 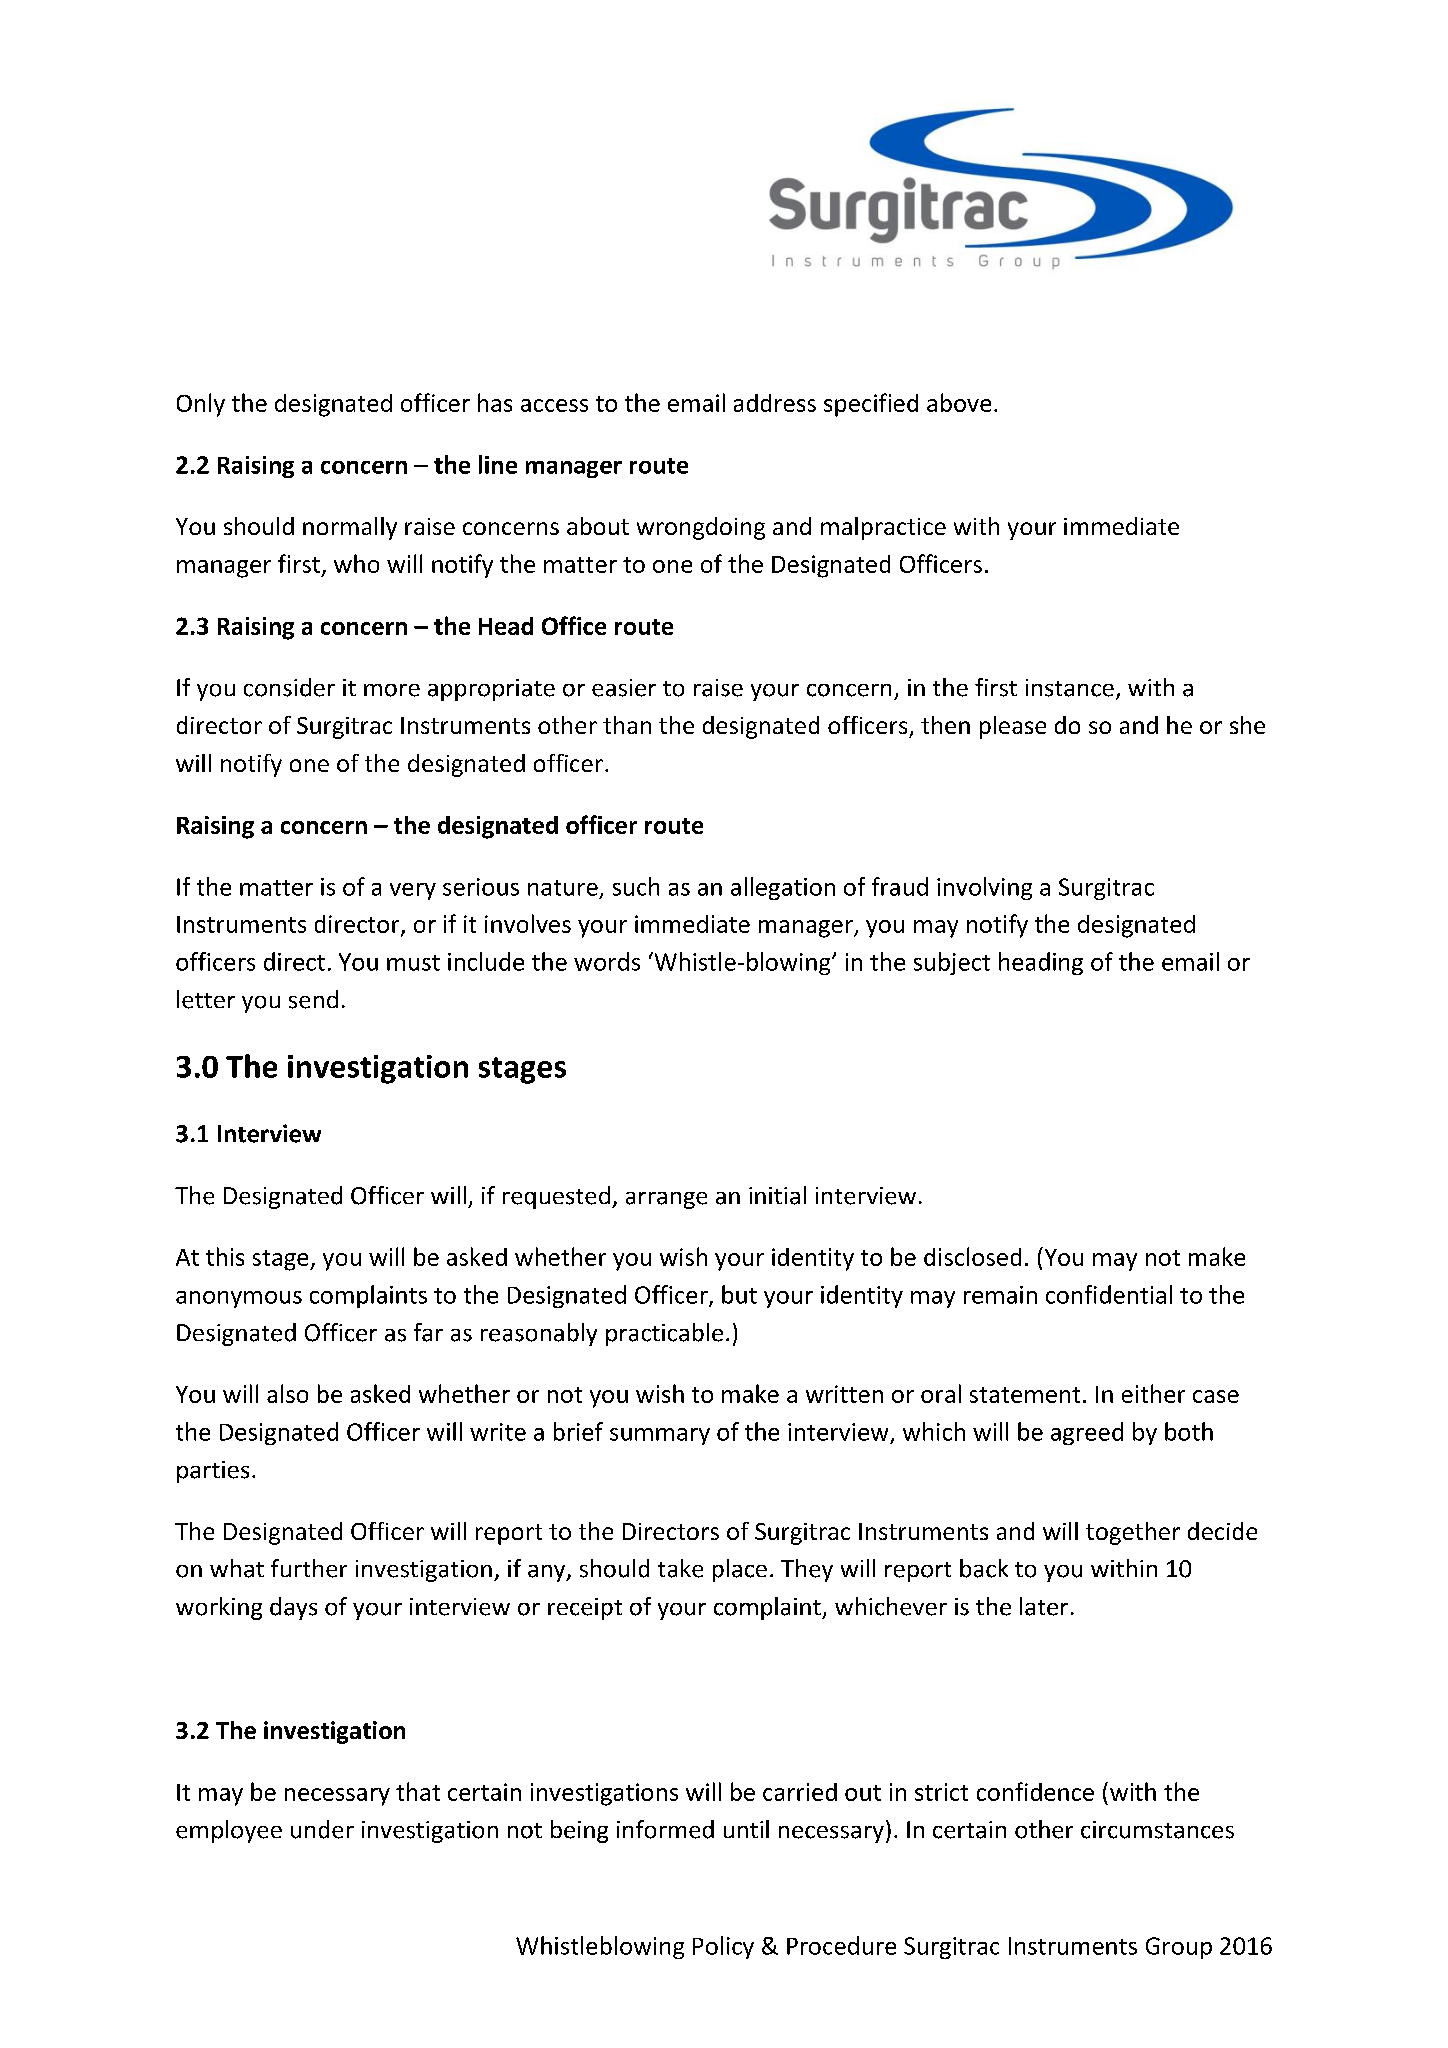 I want to click on Policy, so click(x=723, y=1947).
